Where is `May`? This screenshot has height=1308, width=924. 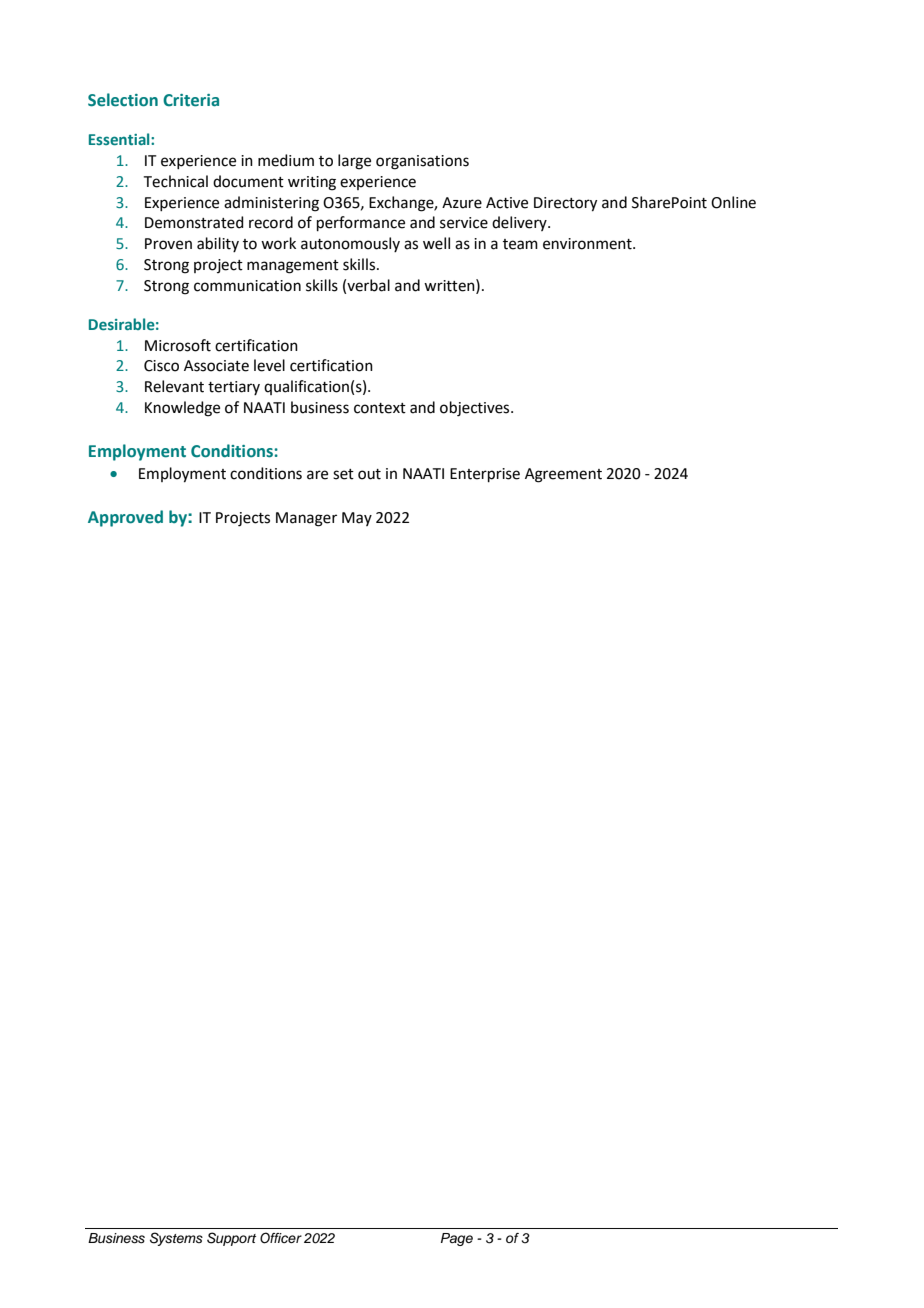 May is located at coordinates (357, 519).
